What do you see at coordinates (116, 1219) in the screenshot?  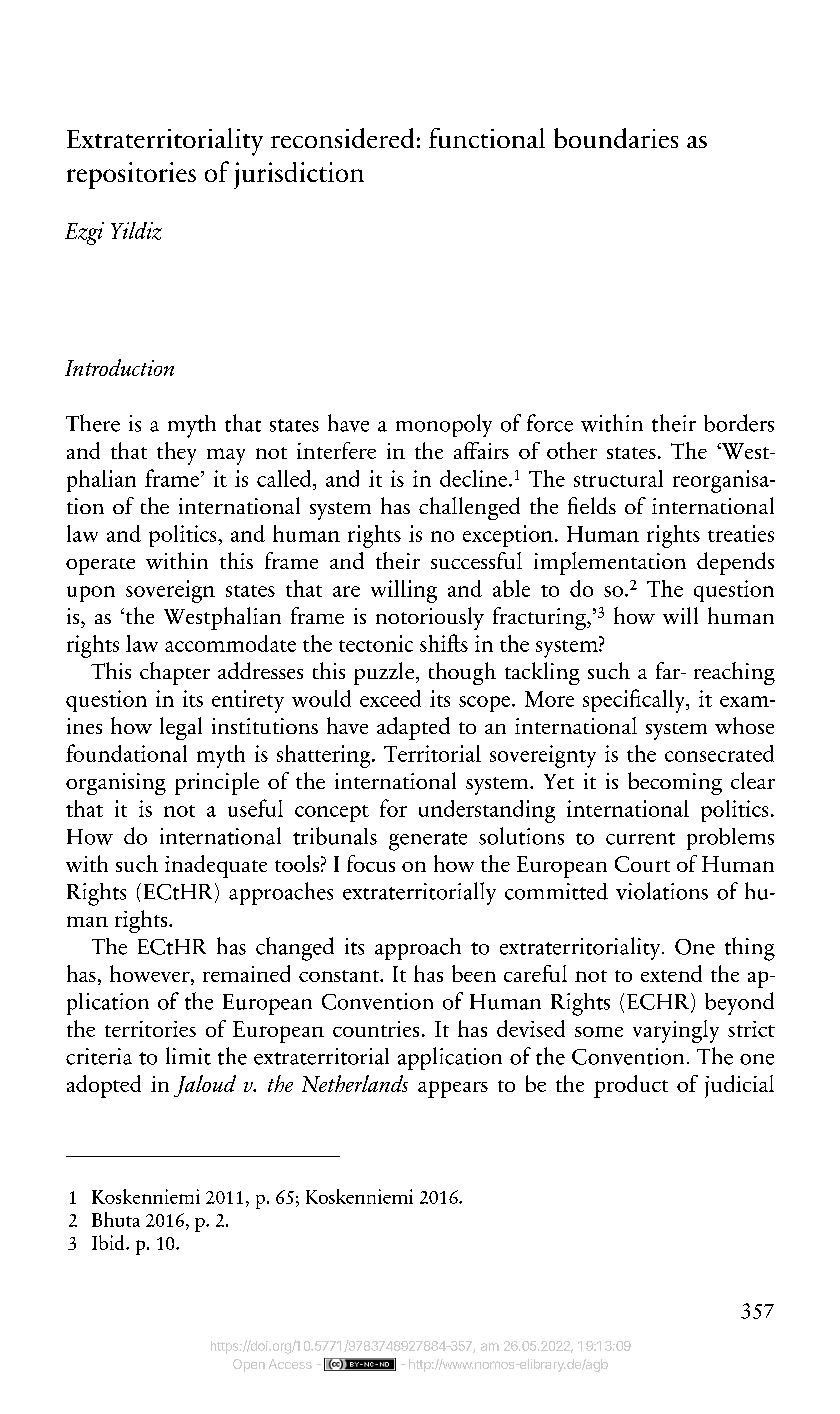 I see `Bhuta` at bounding box center [116, 1219].
